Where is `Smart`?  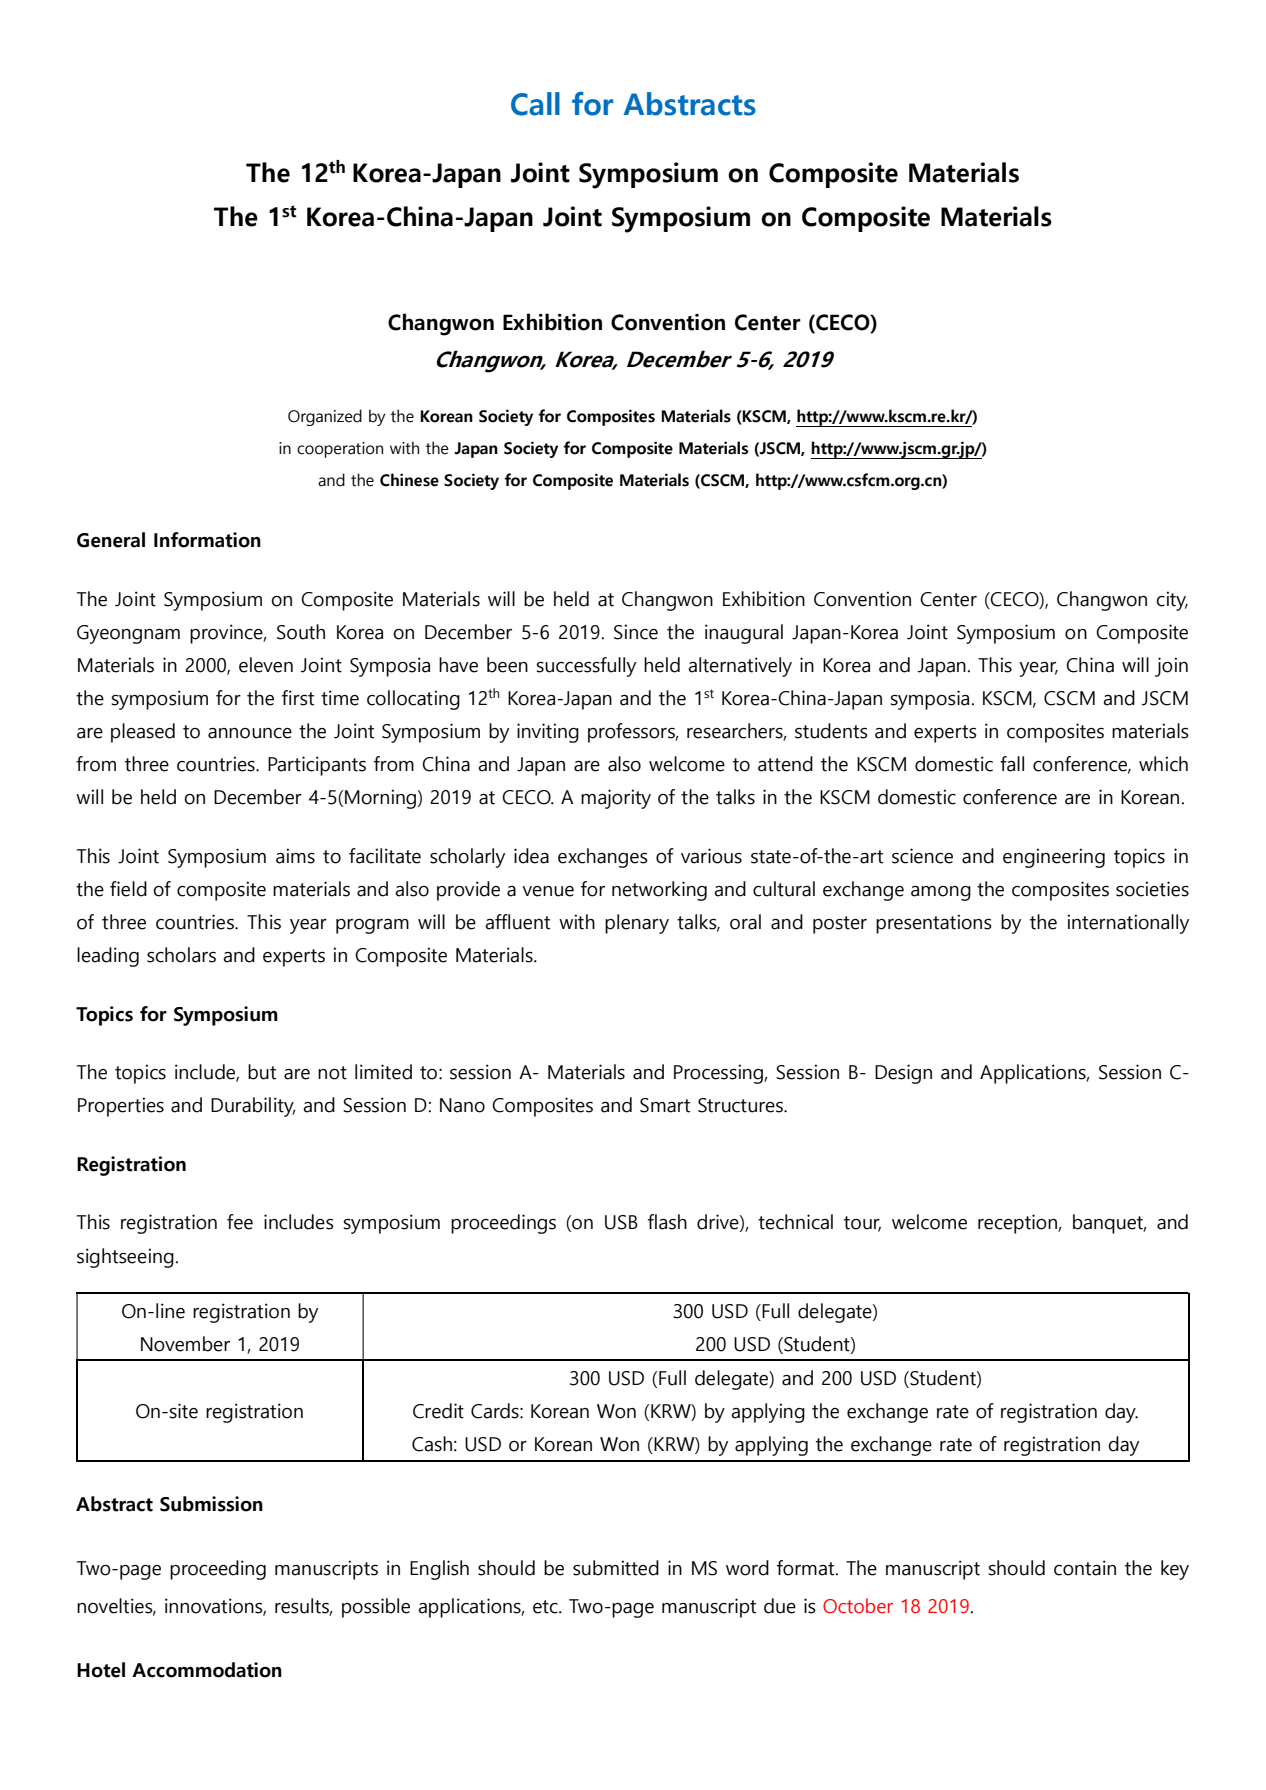 Smart is located at coordinates (665, 1105).
